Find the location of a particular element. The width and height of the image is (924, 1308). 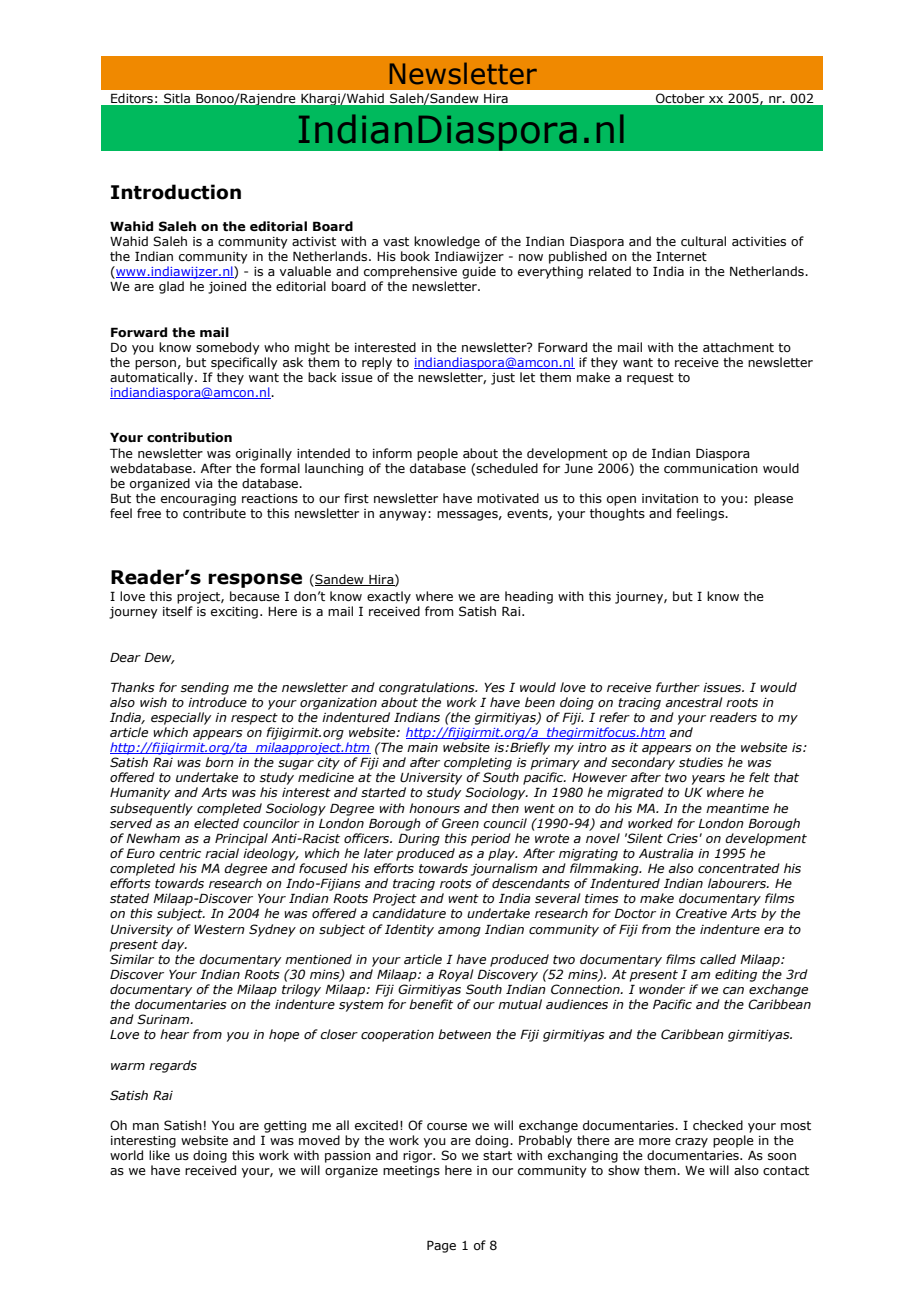

studies is located at coordinates (701, 762).
